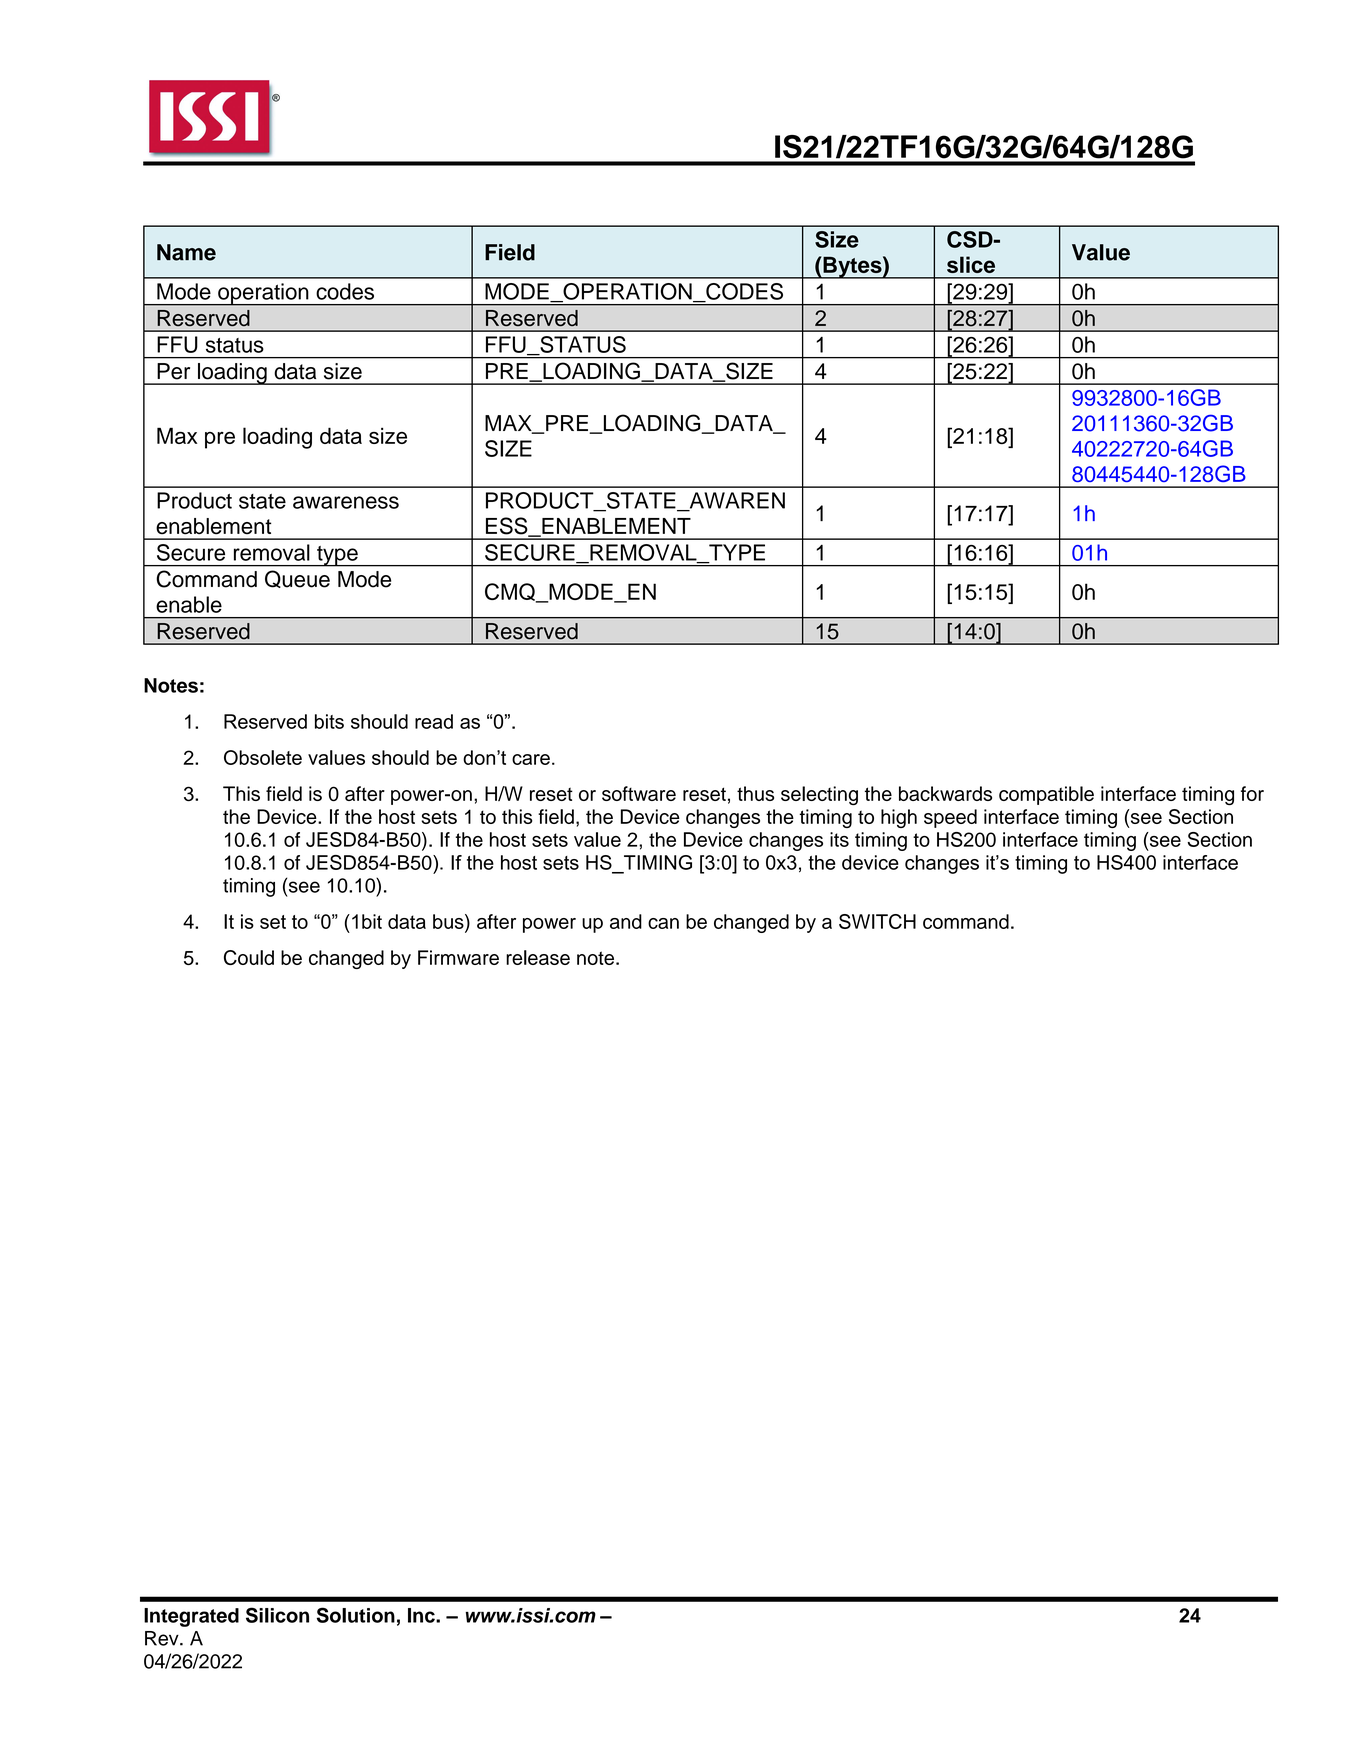 Image resolution: width=1354 pixels, height=1752 pixels. Describe the element at coordinates (1252, 793) in the screenshot. I see `for` at that location.
